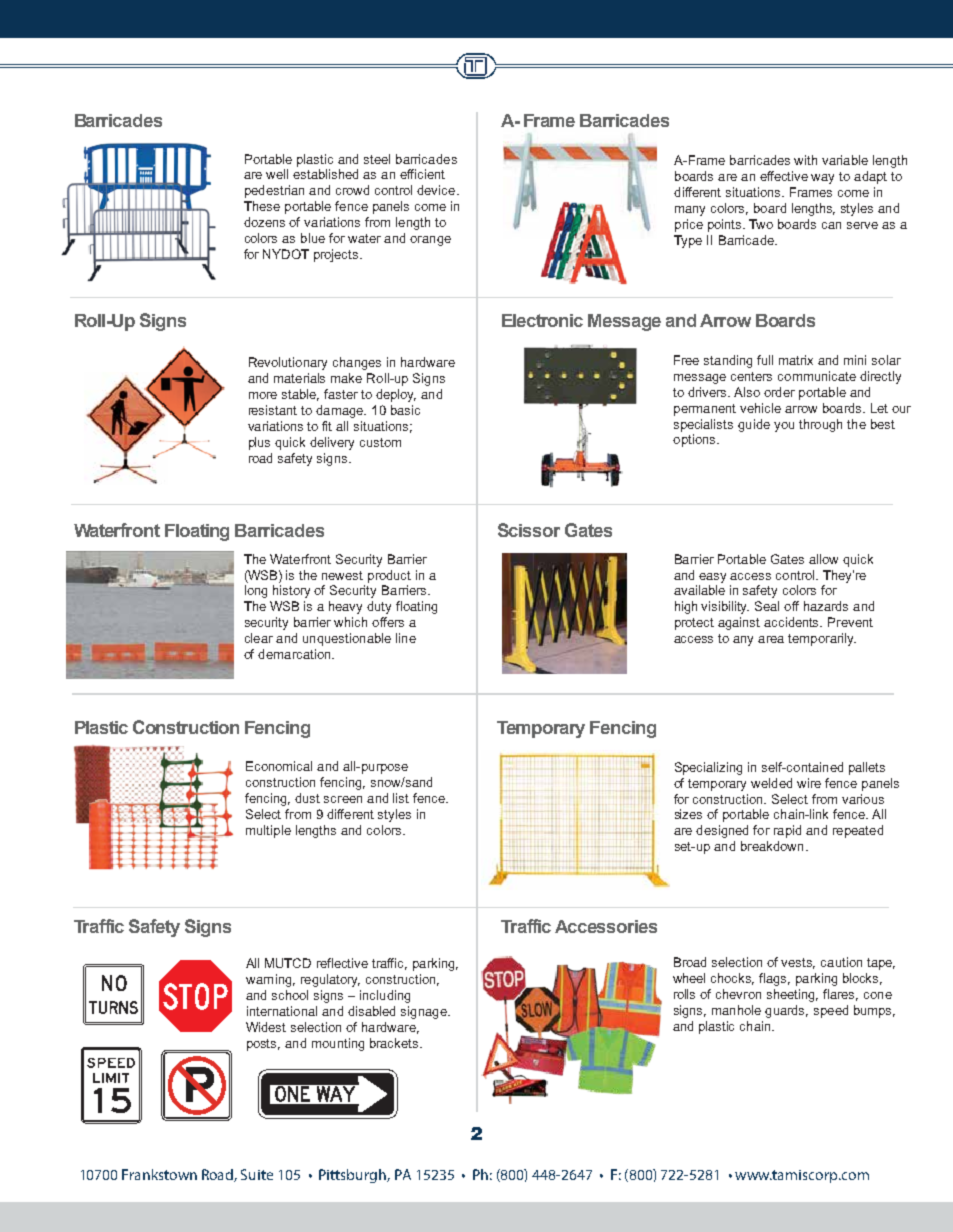 This screenshot has height=1232, width=953. I want to click on way, so click(822, 179).
